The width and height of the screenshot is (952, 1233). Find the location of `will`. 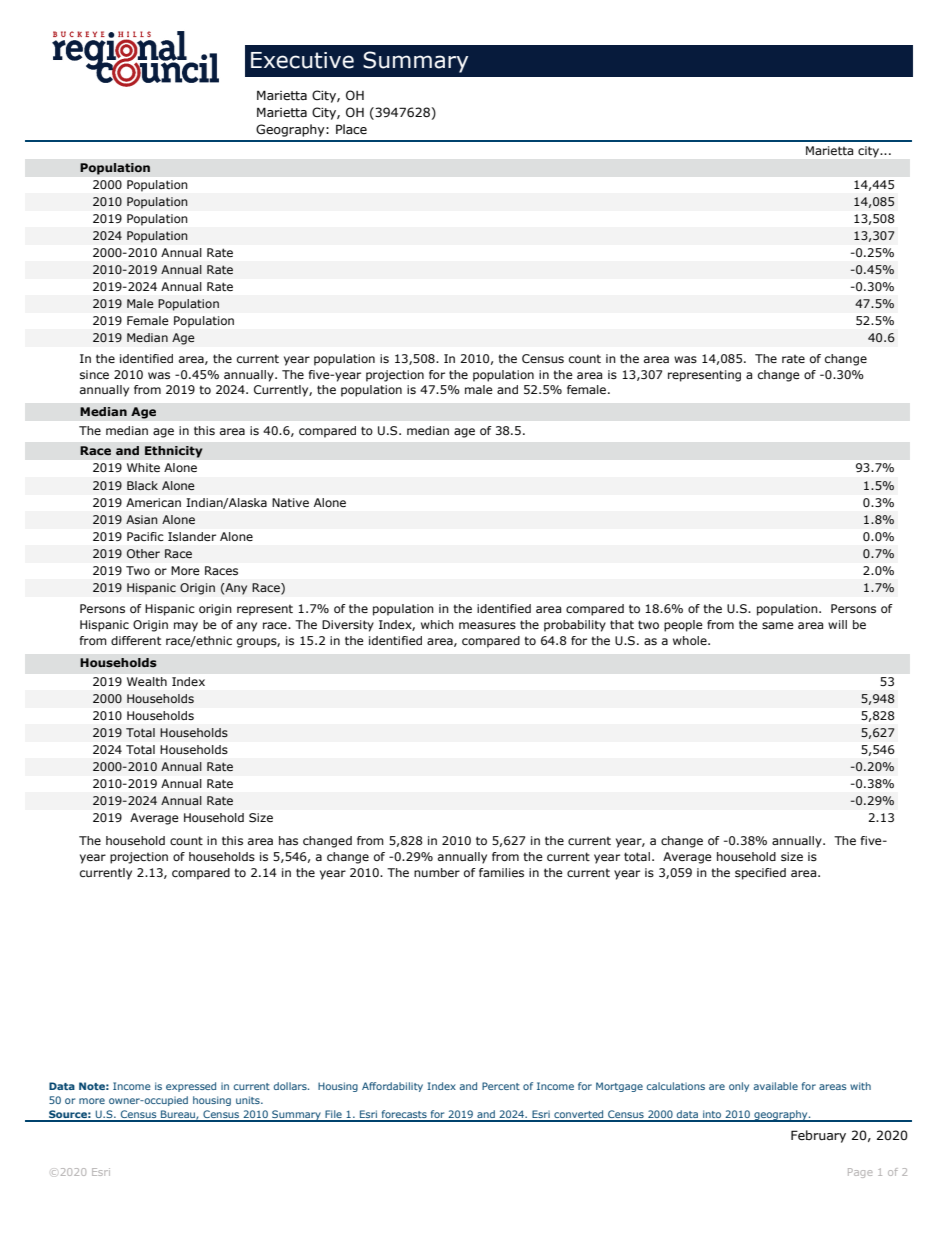

will is located at coordinates (837, 624).
